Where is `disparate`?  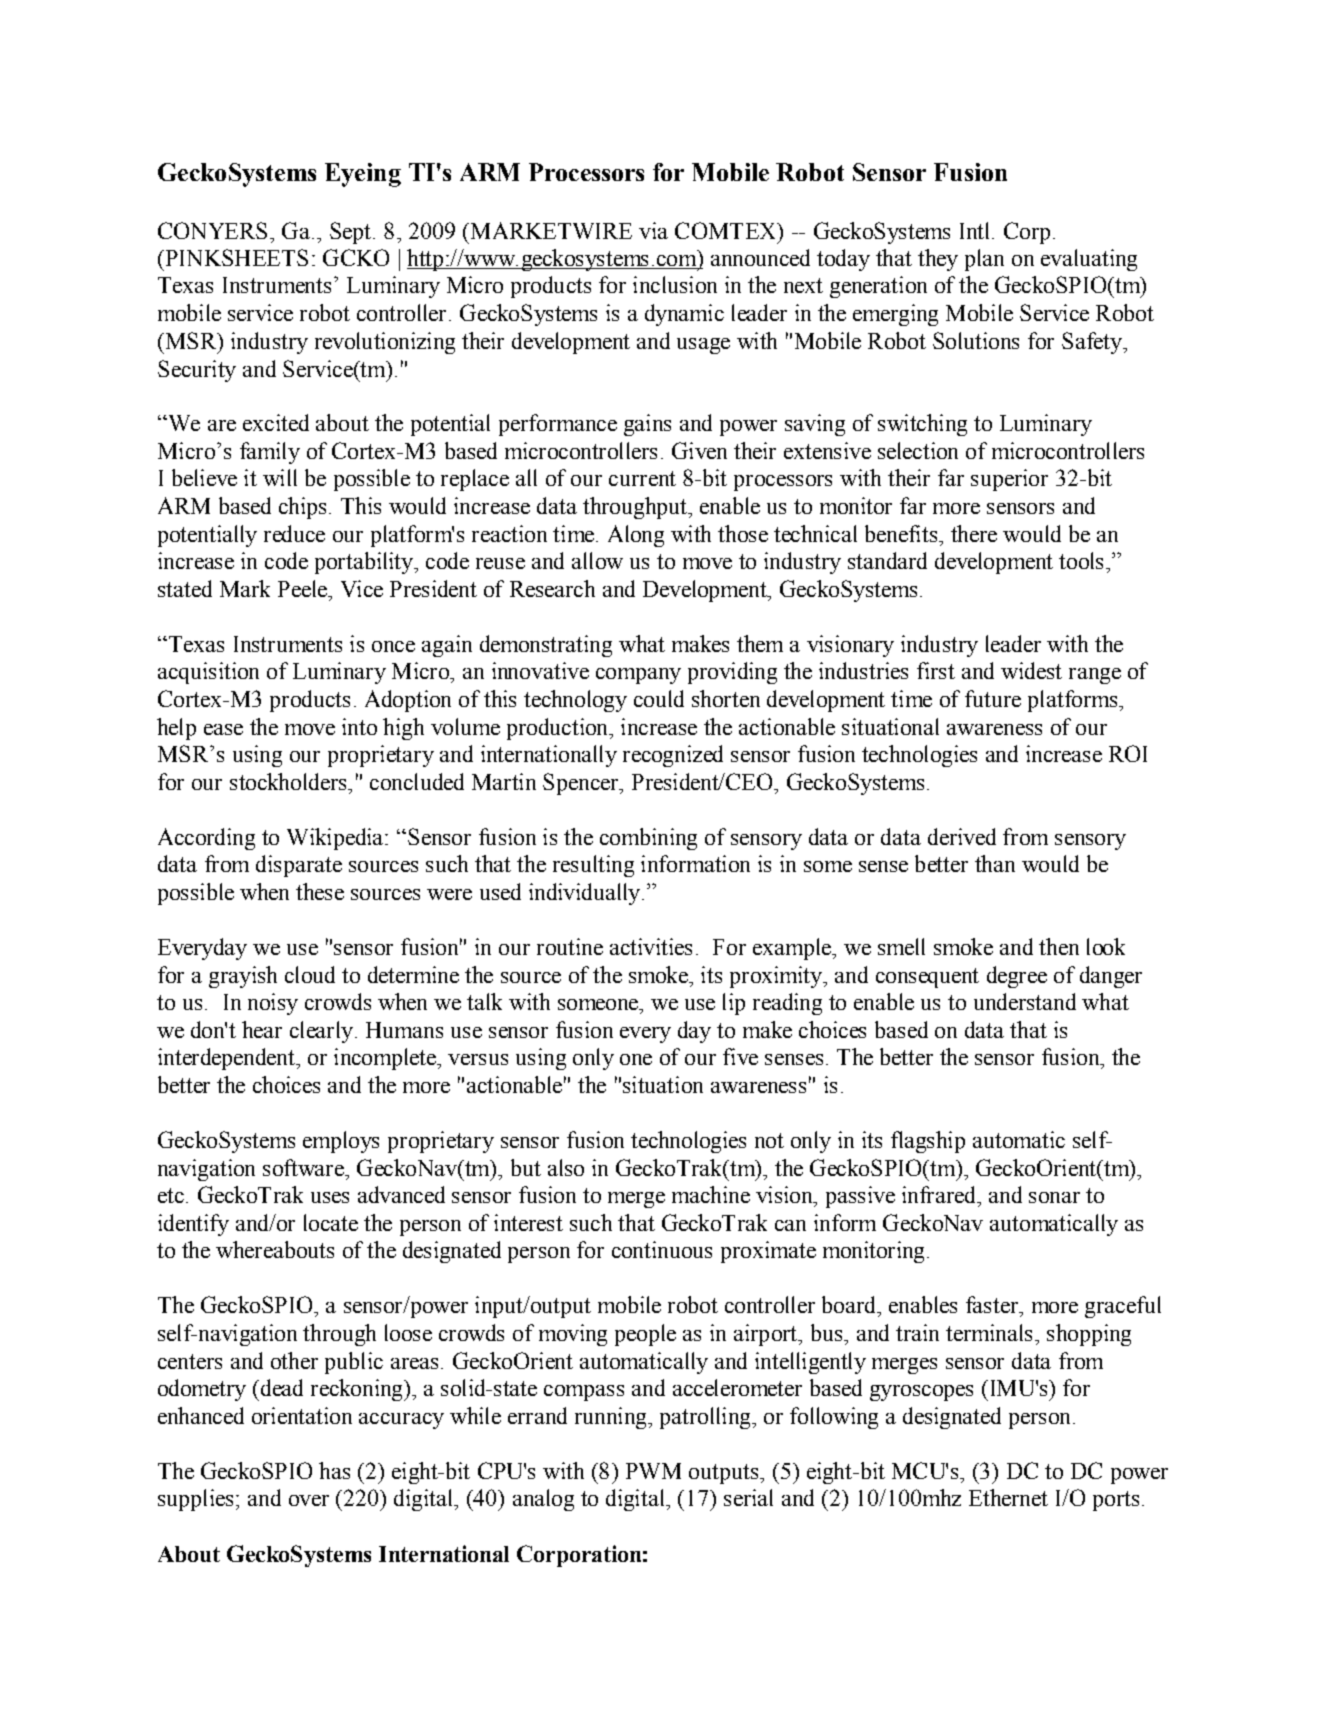
disparate is located at coordinates (299, 866).
